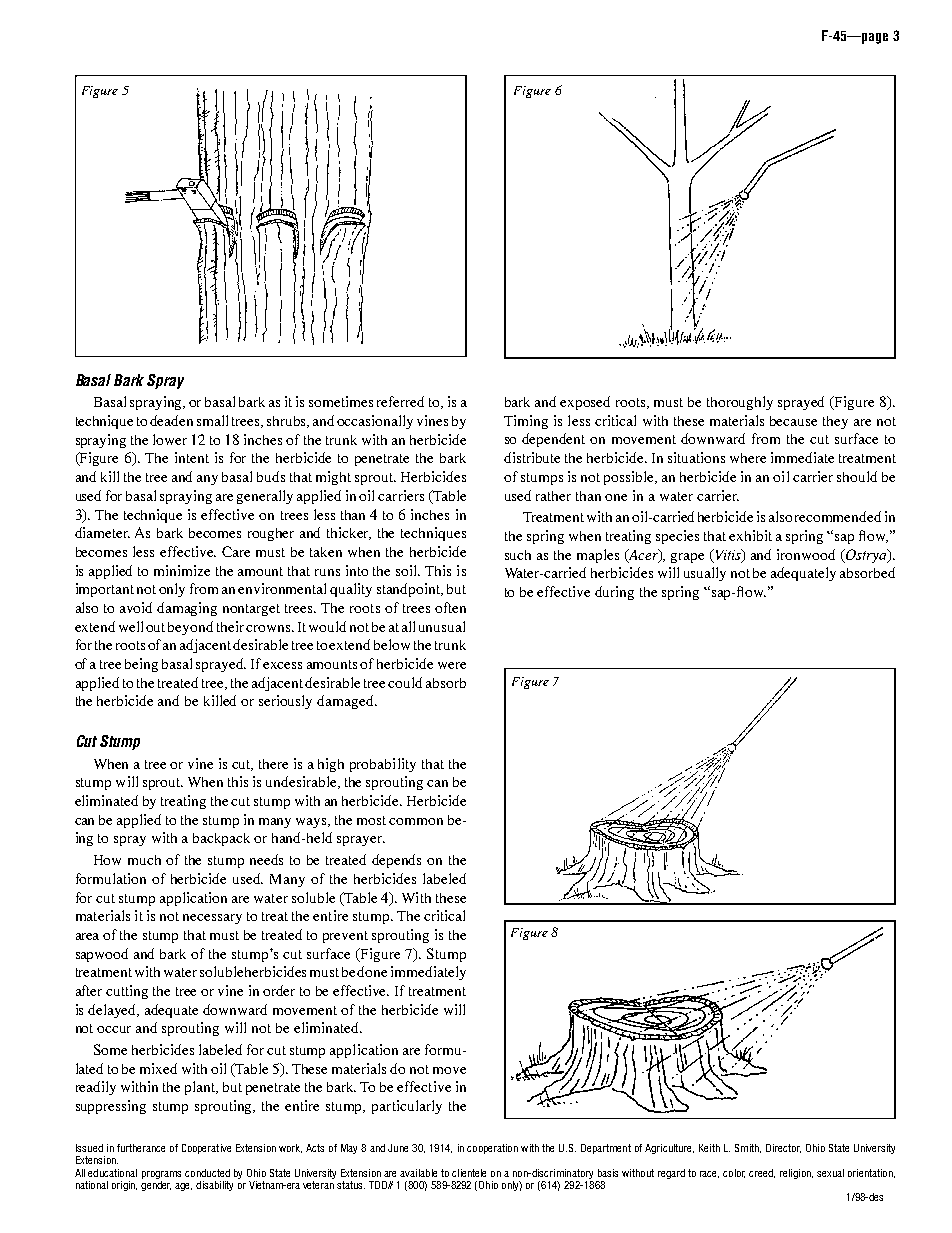  I want to click on Timing, so click(526, 422).
